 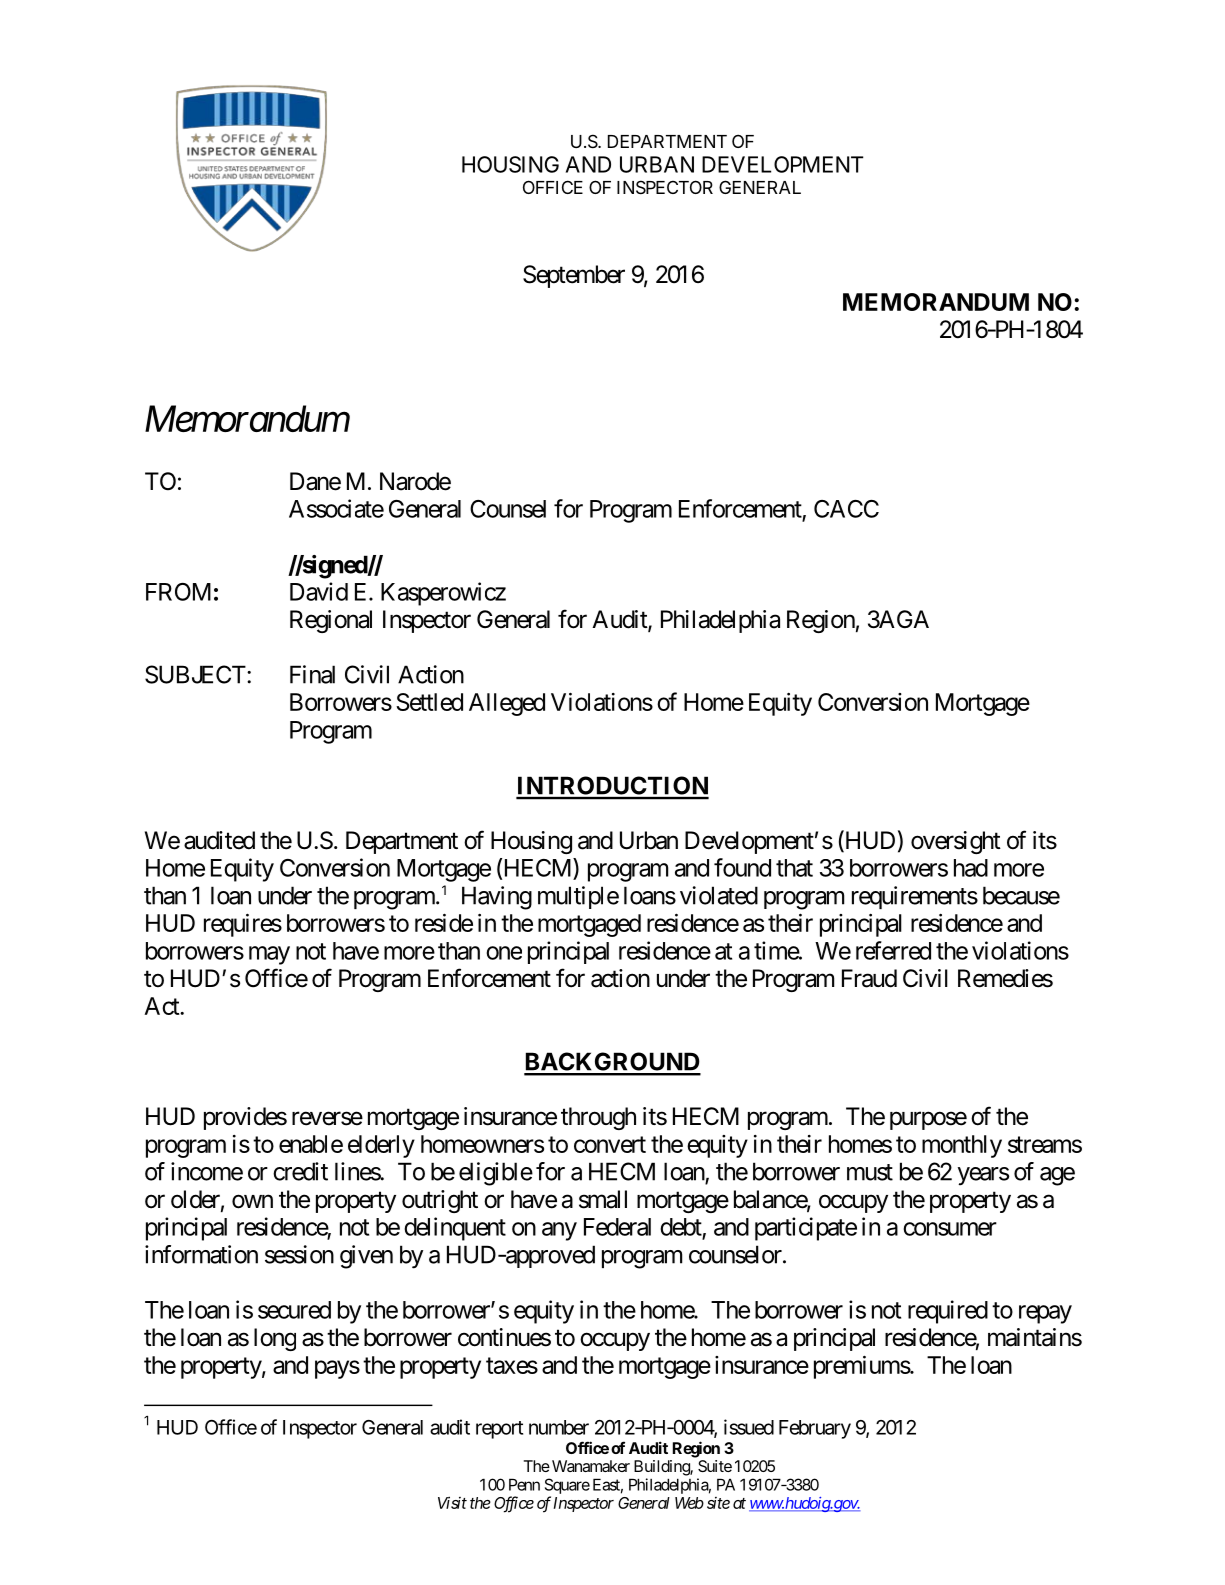 What do you see at coordinates (269, 955) in the document?
I see `may` at bounding box center [269, 955].
